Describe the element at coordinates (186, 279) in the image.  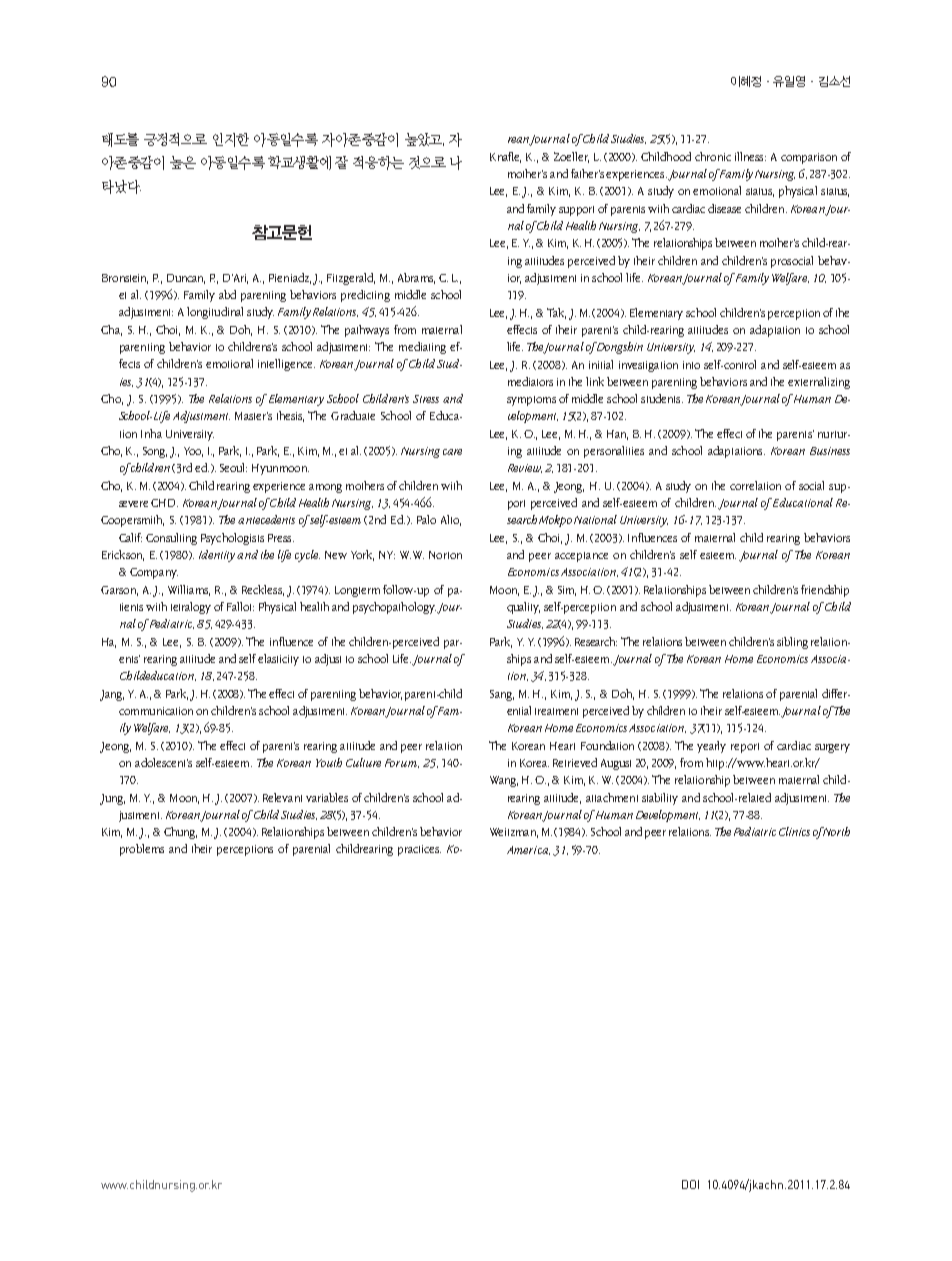
I see `Duncan` at that location.
